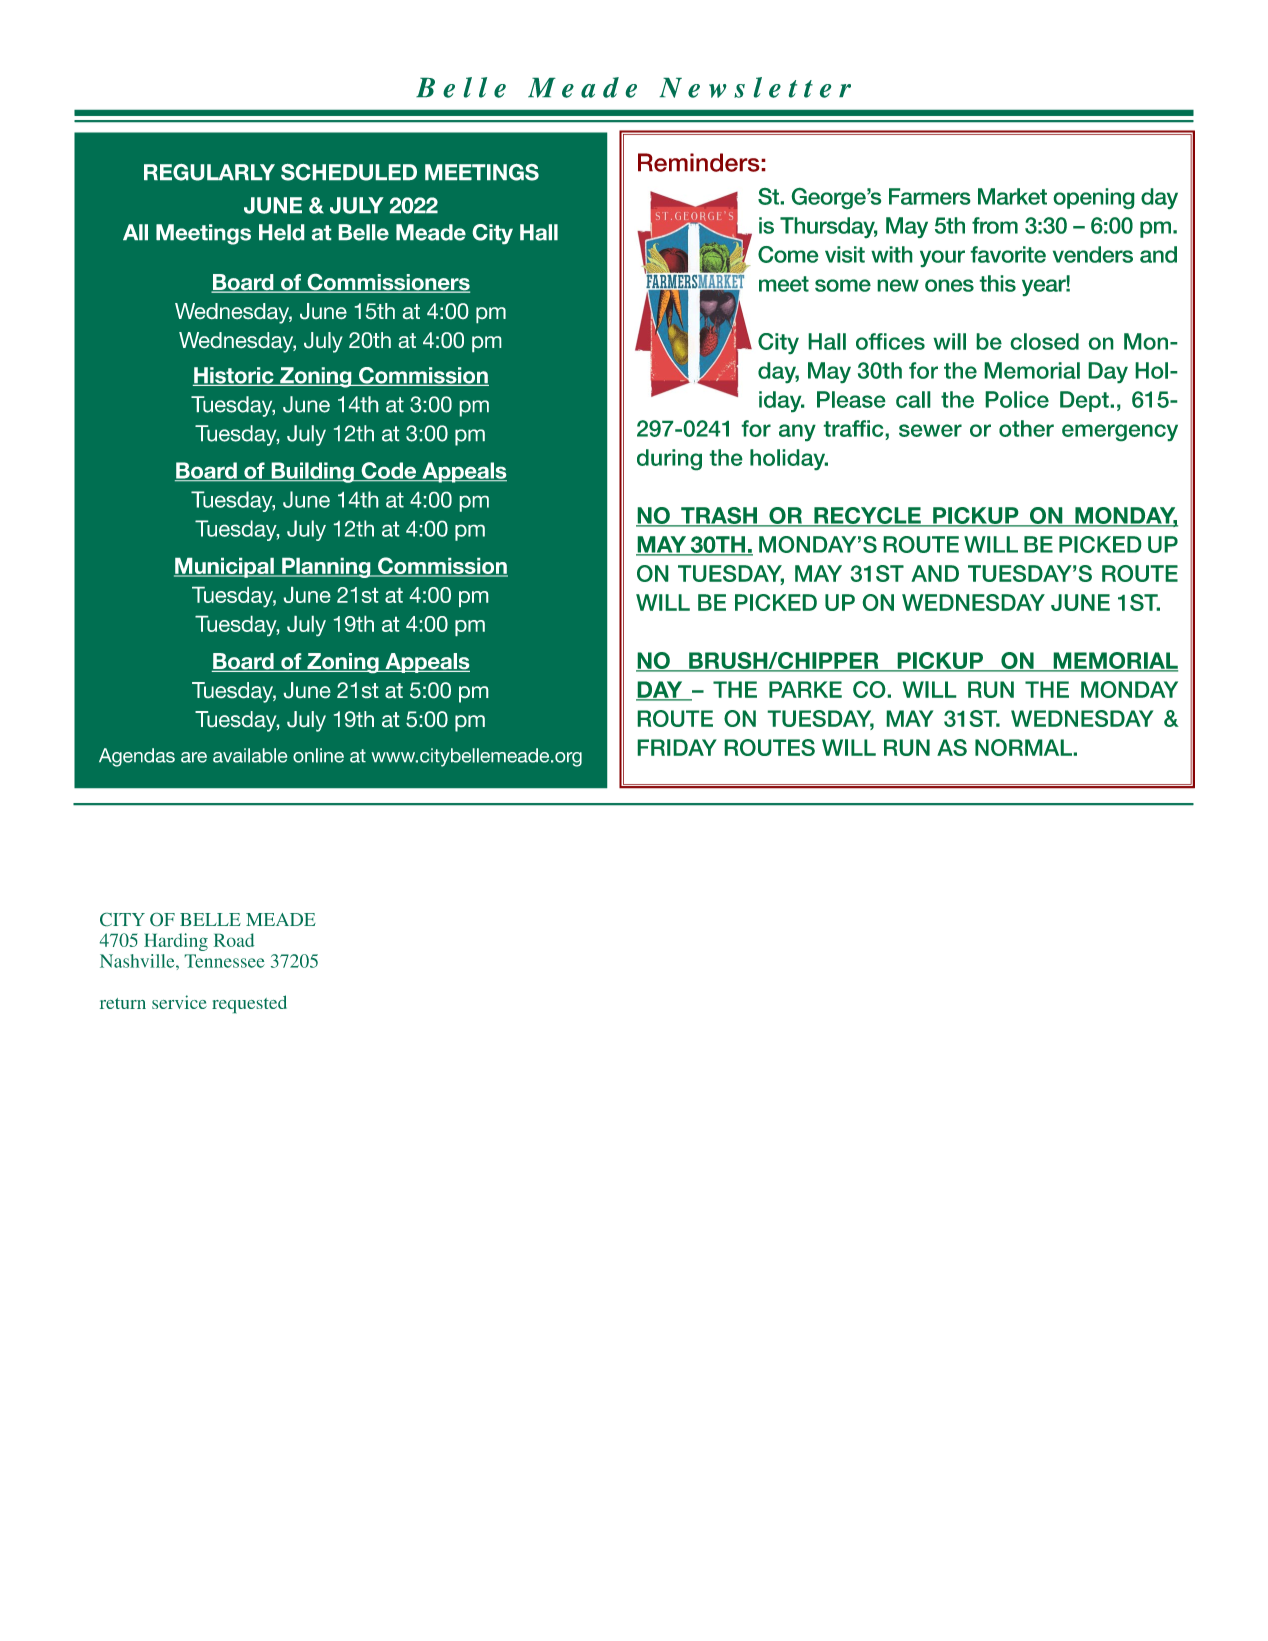  Describe the element at coordinates (225, 961) in the screenshot. I see `Tennessee` at that location.
